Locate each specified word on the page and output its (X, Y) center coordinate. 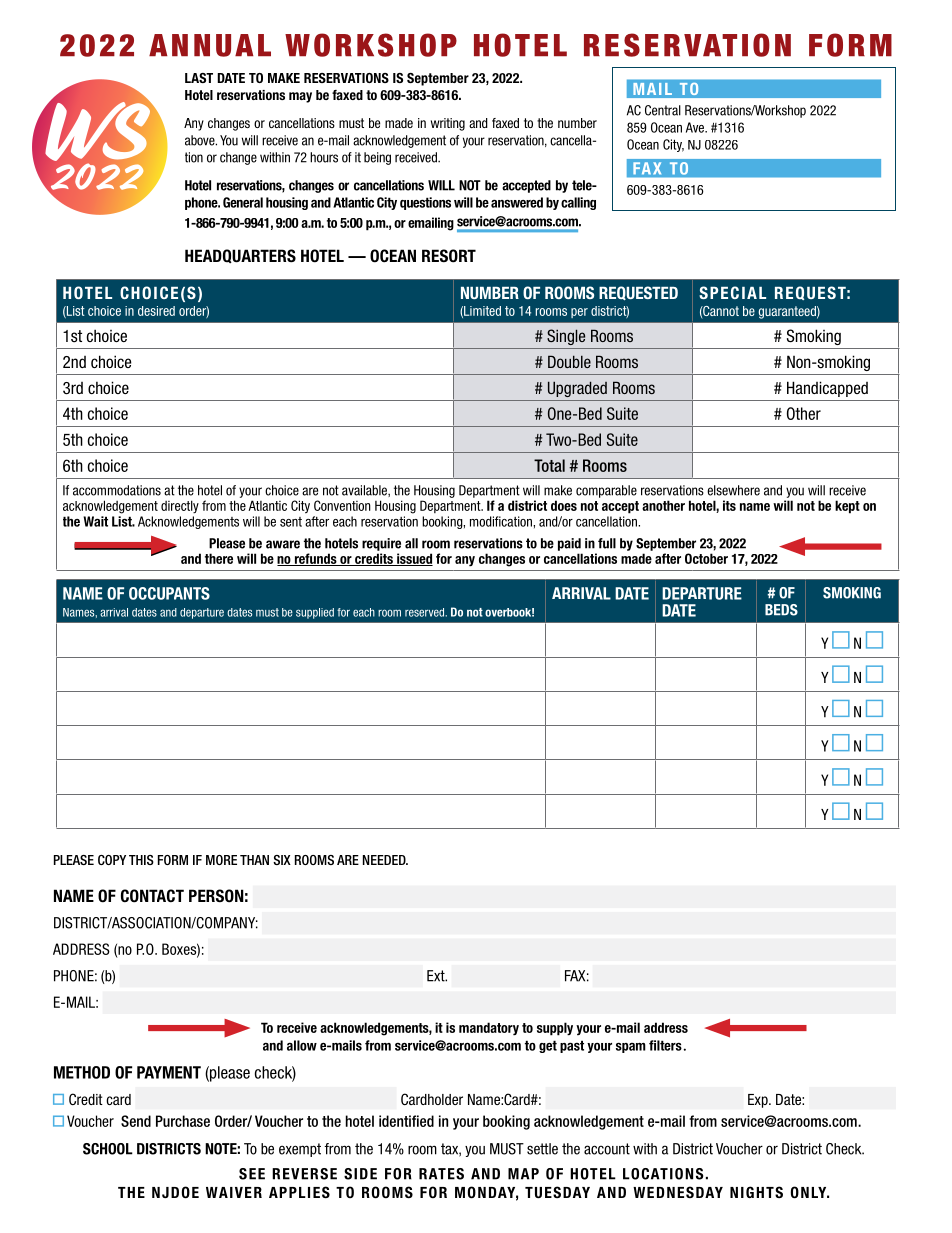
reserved (426, 612)
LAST (199, 78)
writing (448, 124)
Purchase (183, 1121)
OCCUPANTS (169, 593)
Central (663, 110)
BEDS (781, 610)
